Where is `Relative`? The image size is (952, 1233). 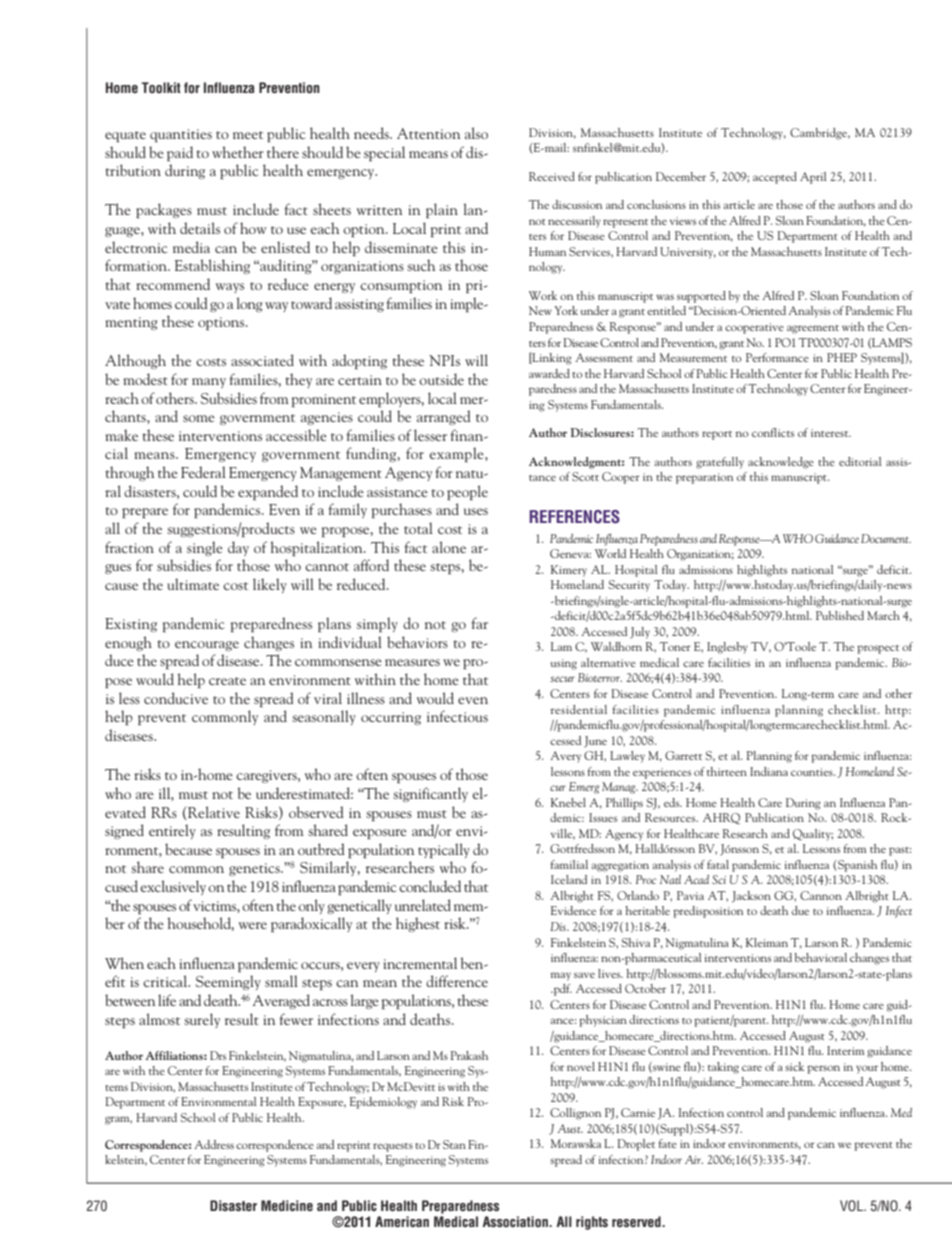
Relative is located at coordinates (214, 812).
